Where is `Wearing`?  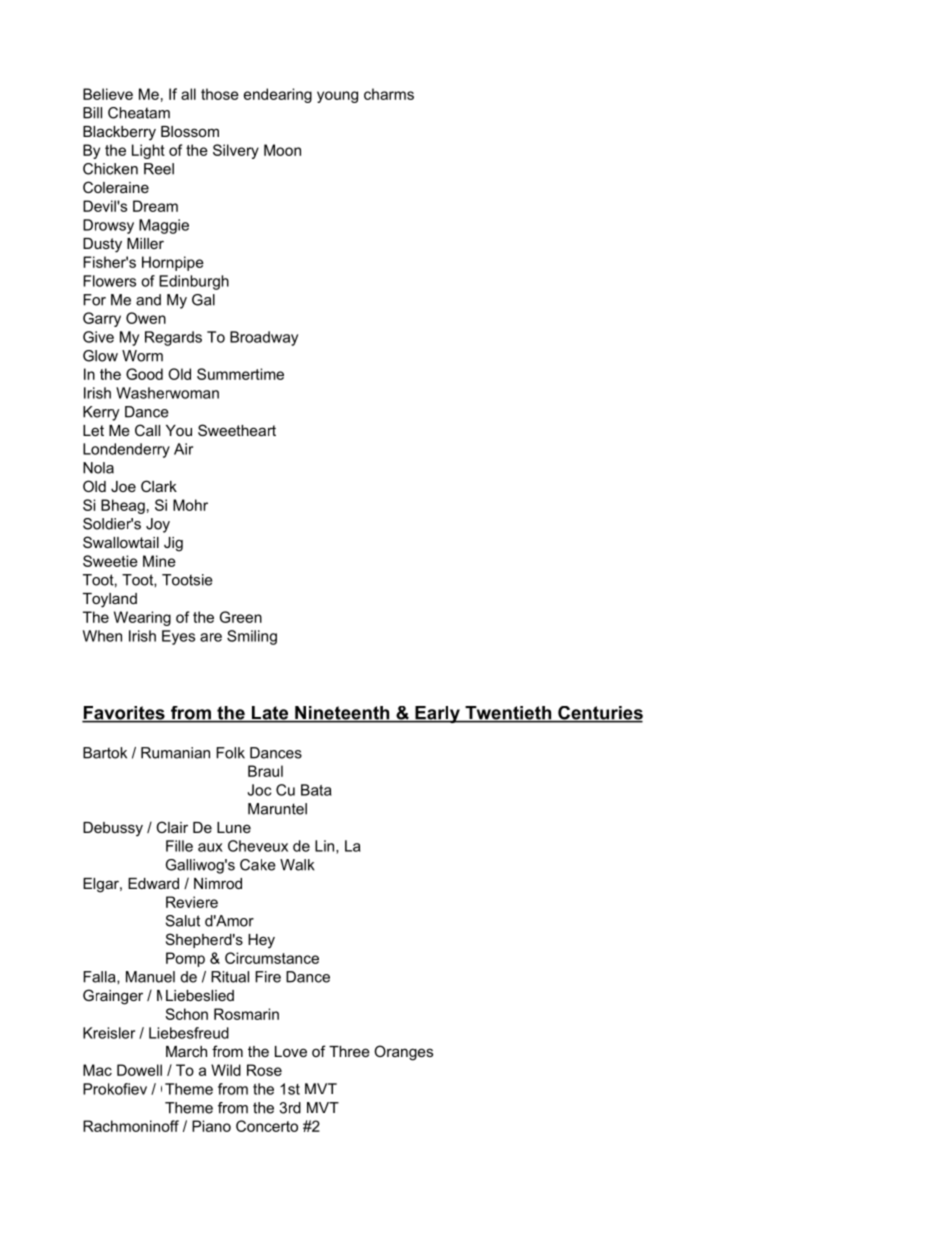 Wearing is located at coordinates (142, 618).
